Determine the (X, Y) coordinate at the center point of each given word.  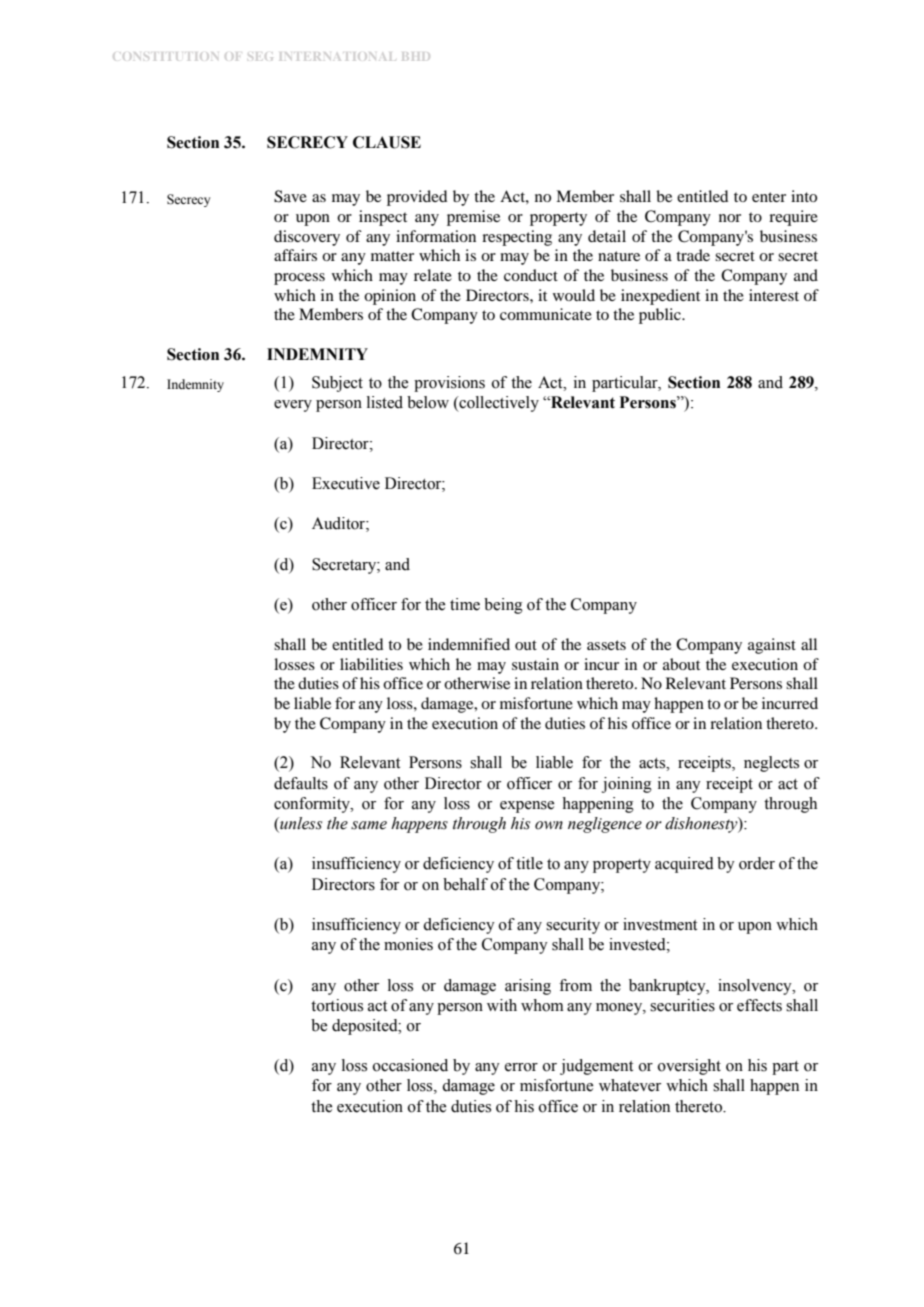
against (772, 646)
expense (527, 807)
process (299, 279)
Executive (346, 483)
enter (769, 197)
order (757, 863)
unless (300, 824)
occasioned (410, 1065)
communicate (546, 314)
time (465, 604)
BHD (416, 56)
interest (774, 295)
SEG (260, 56)
